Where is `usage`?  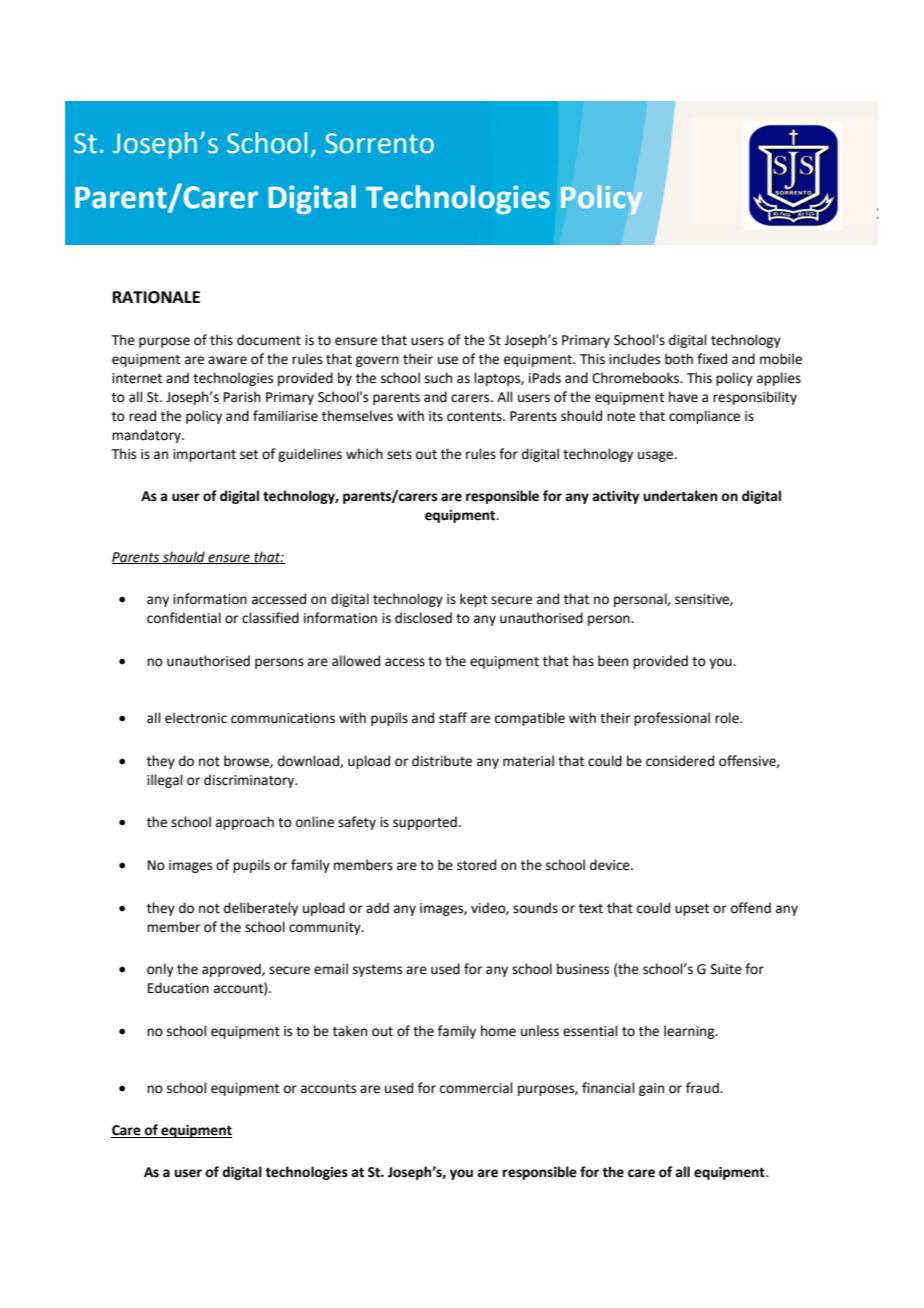 usage is located at coordinates (657, 456).
